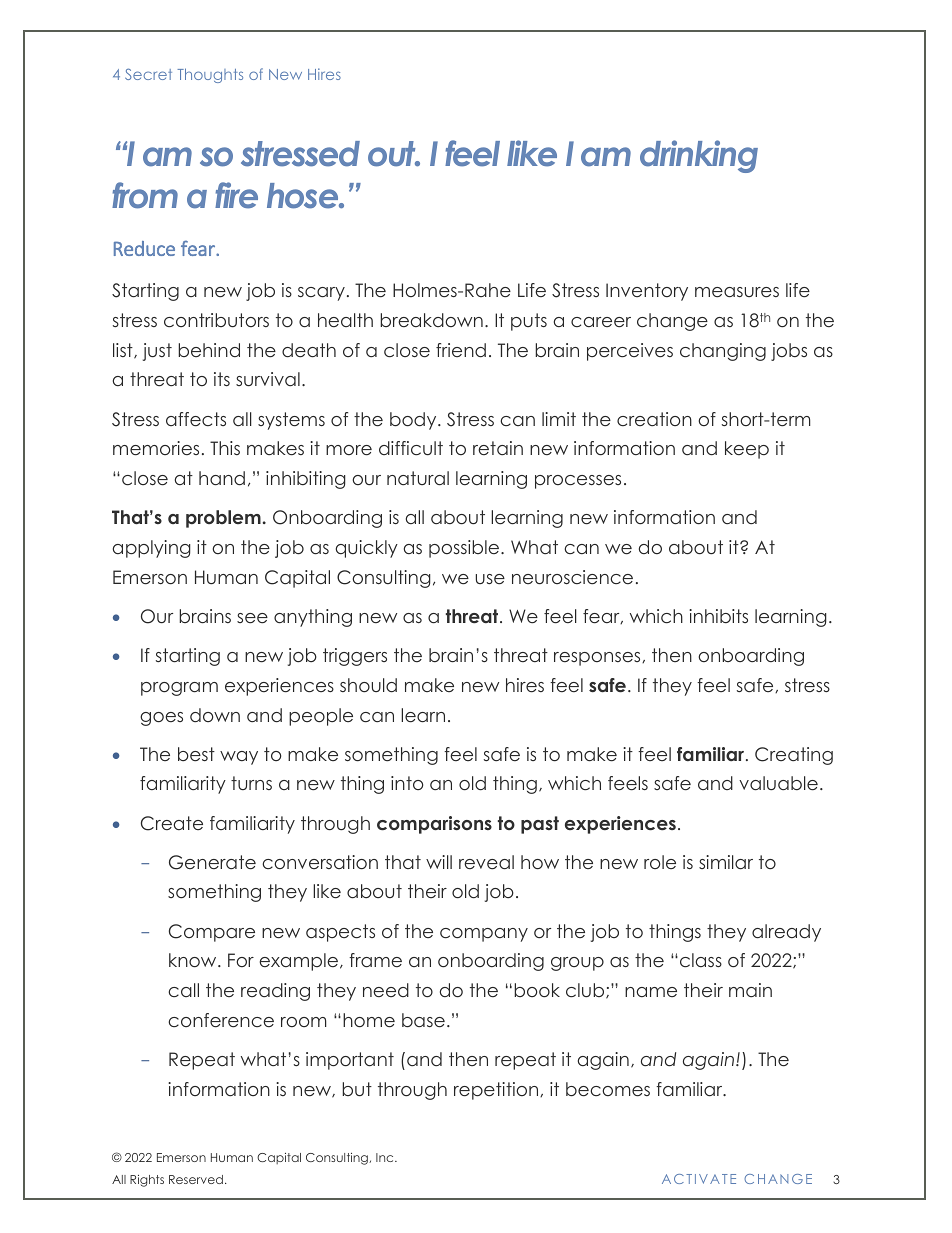 The image size is (952, 1233). I want to click on fire, so click(236, 195).
